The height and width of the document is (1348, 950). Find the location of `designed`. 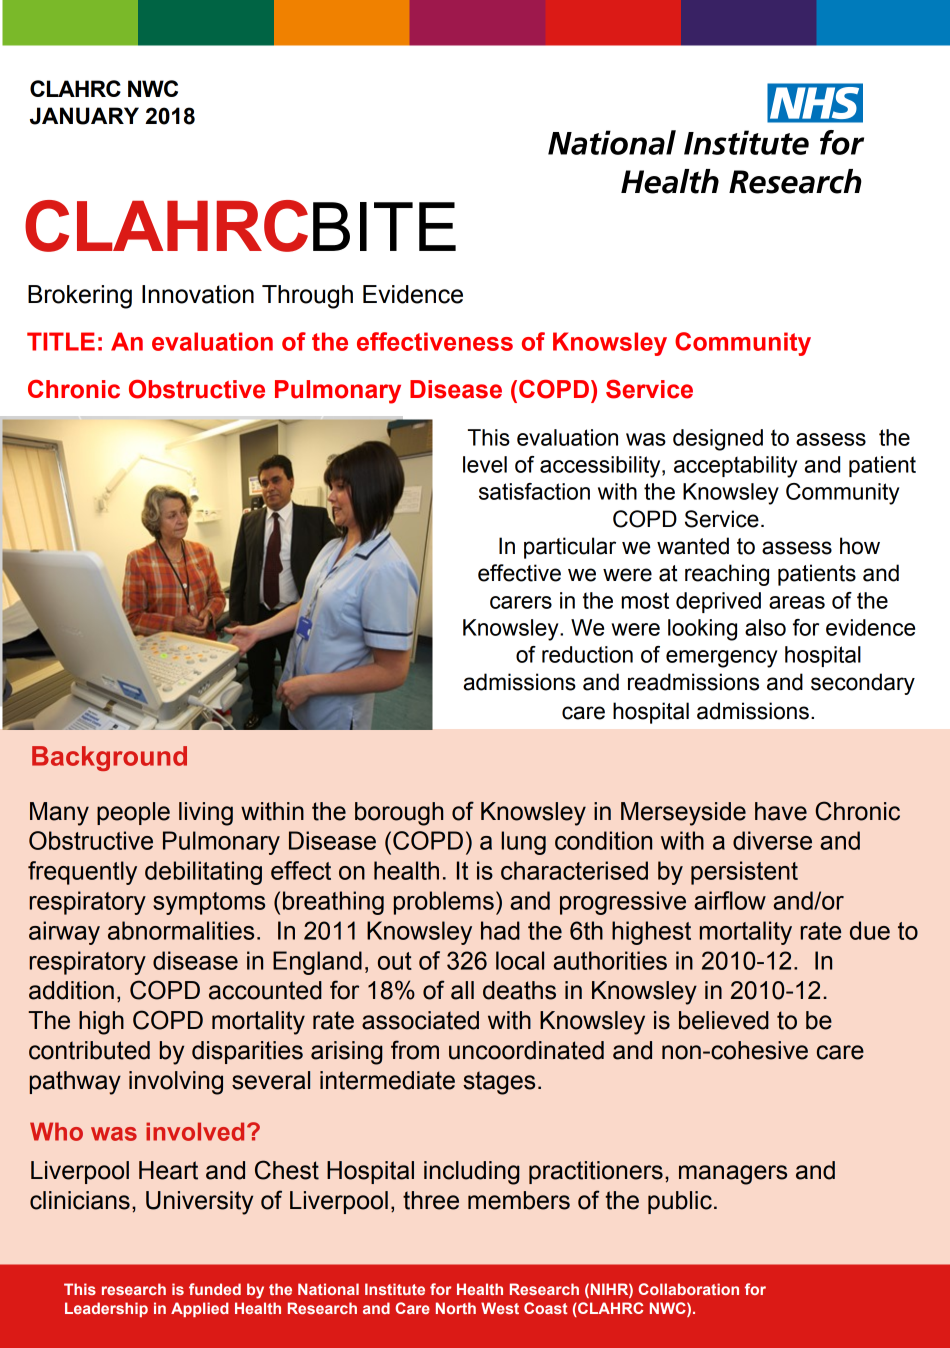

designed is located at coordinates (718, 440).
